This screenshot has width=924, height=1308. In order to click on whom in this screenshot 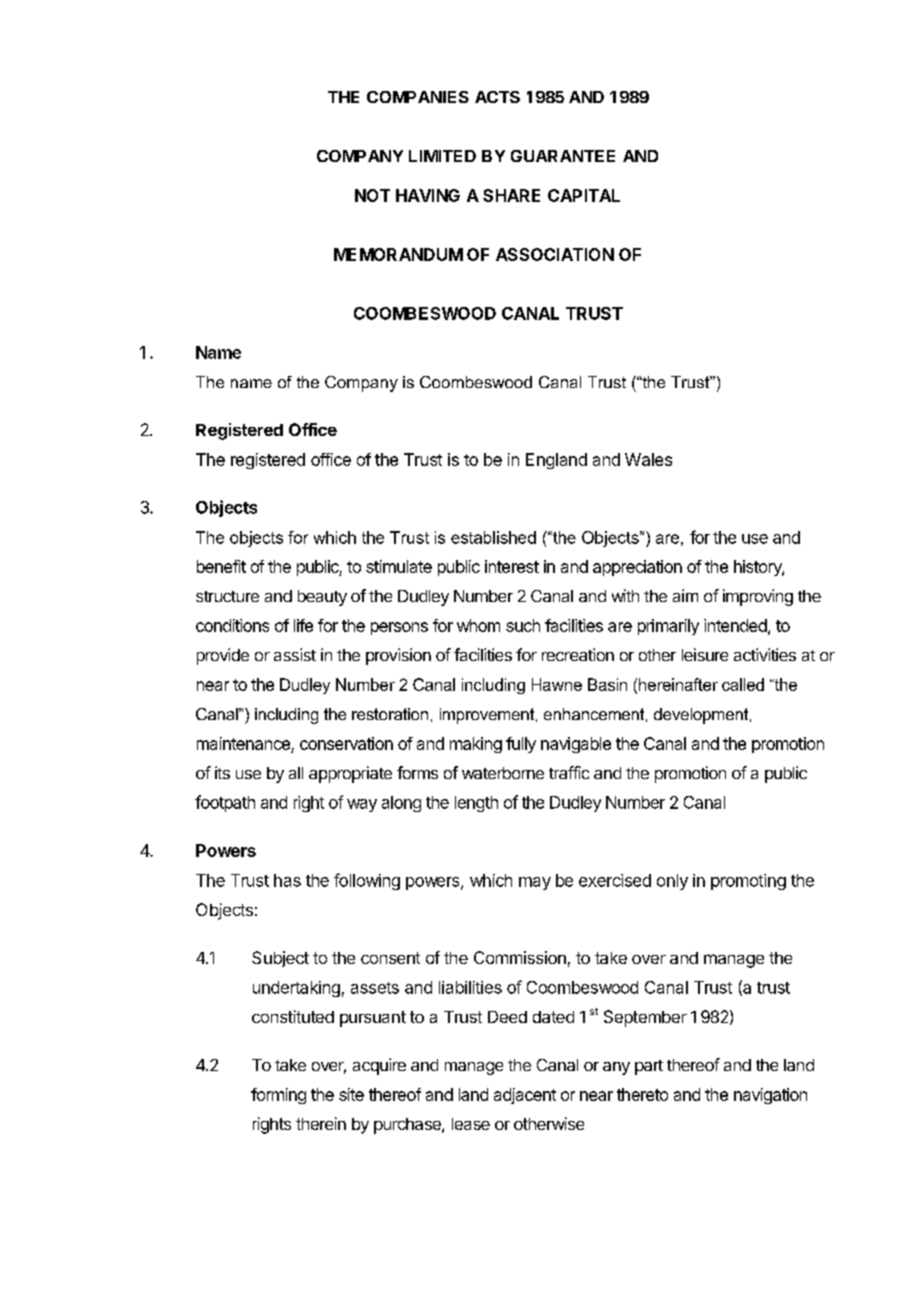, I will do `click(478, 625)`.
